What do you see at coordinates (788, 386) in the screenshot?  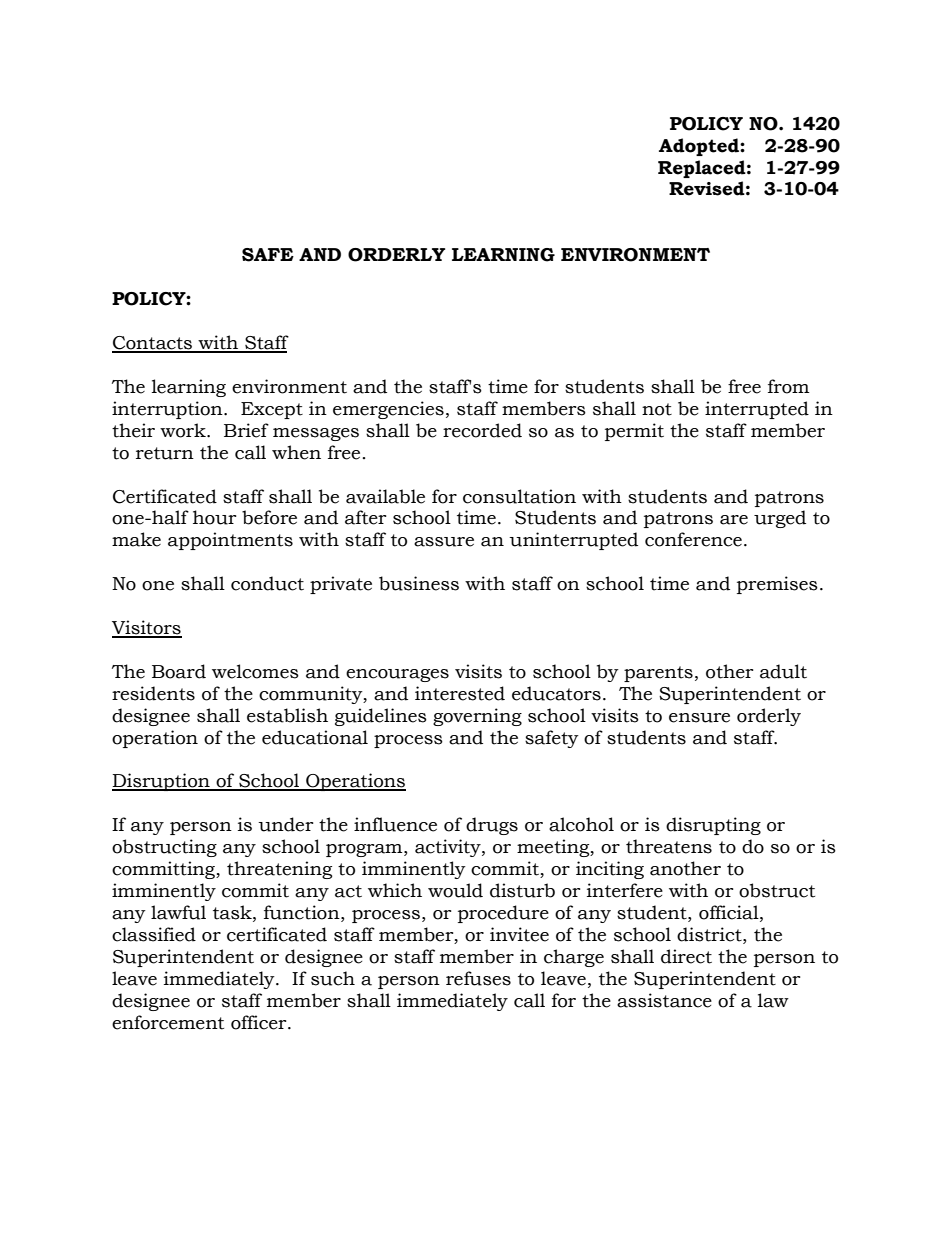 I see `from` at bounding box center [788, 386].
